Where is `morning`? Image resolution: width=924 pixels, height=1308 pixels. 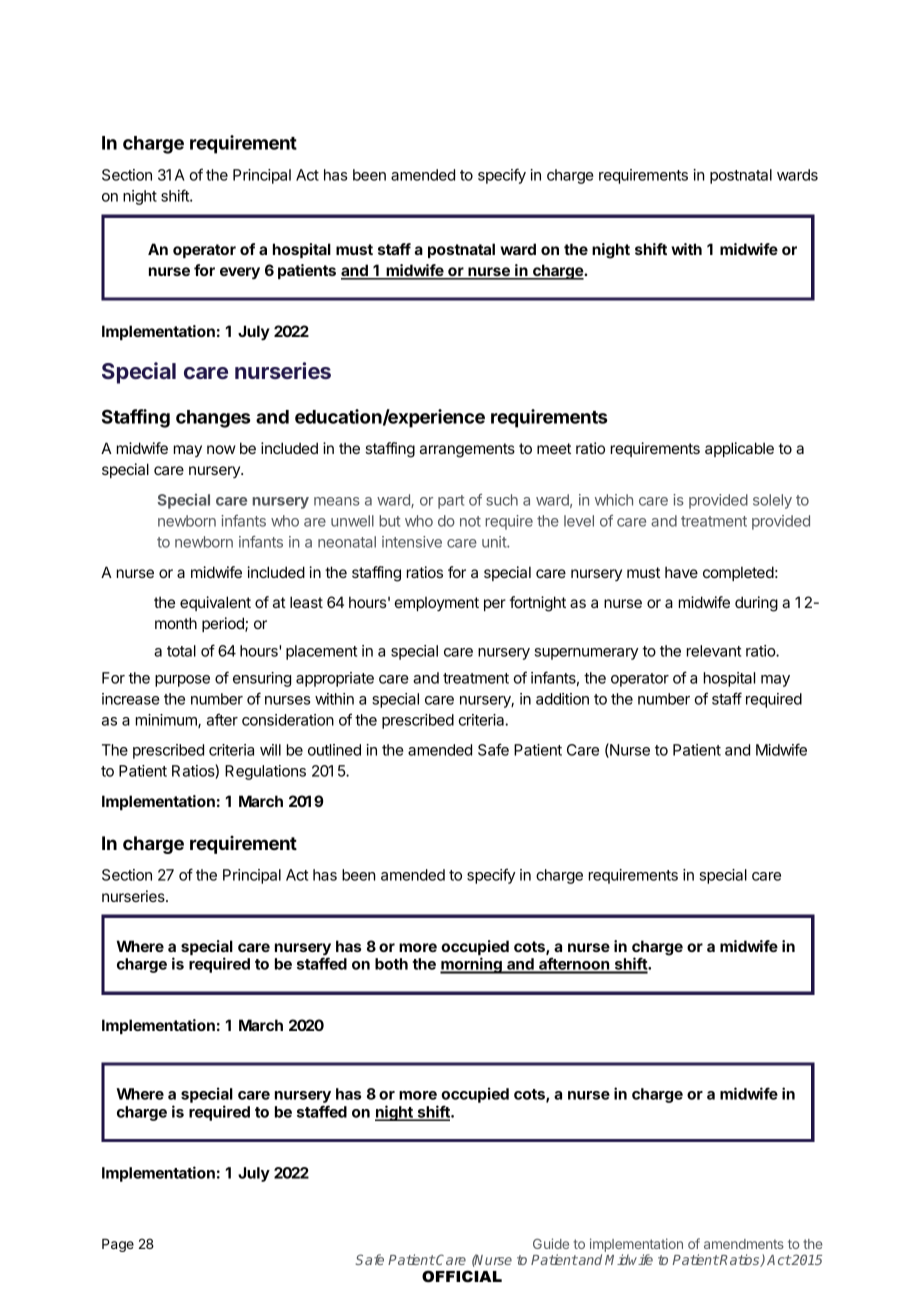
morning is located at coordinates (472, 965).
